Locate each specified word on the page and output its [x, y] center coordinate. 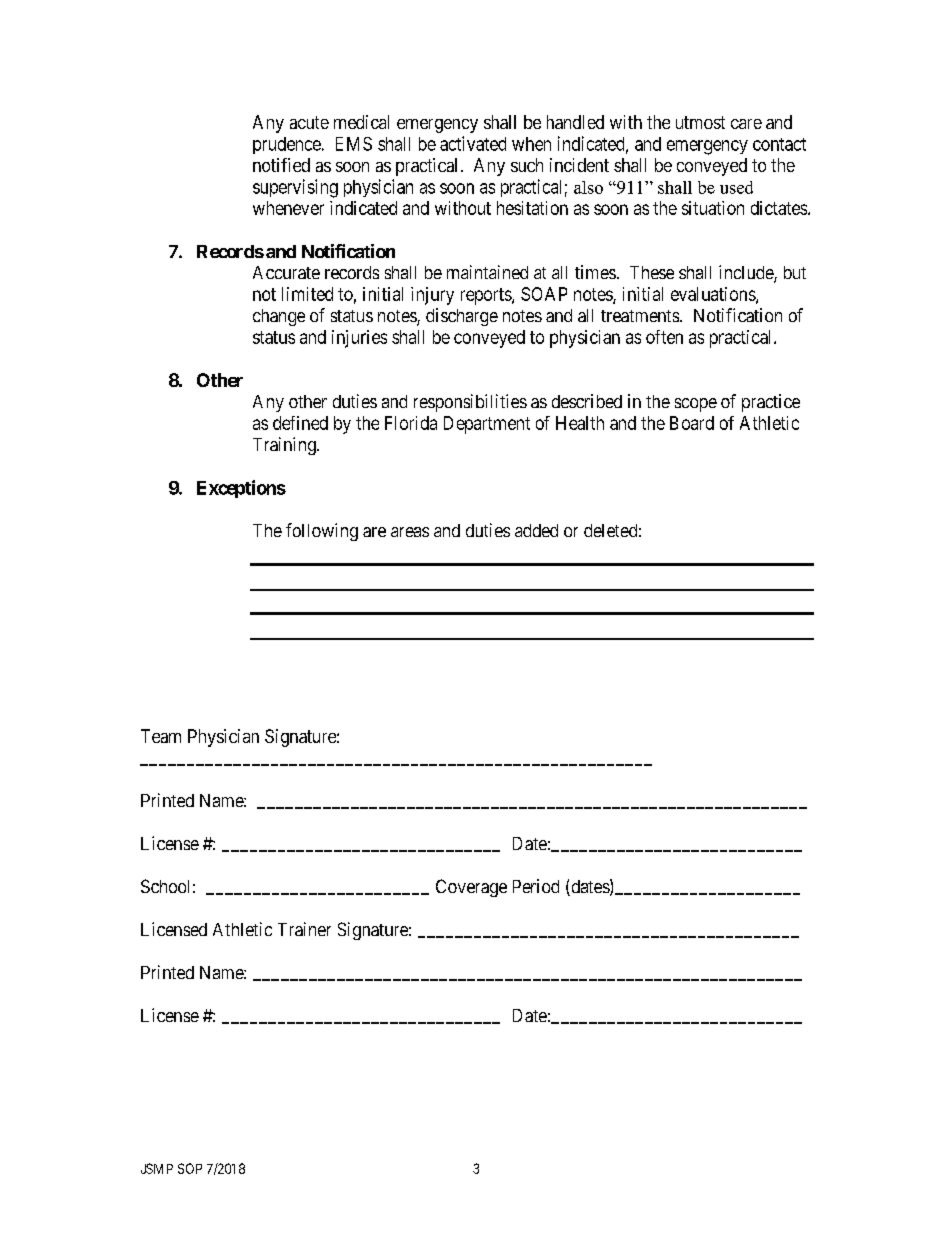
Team [161, 736]
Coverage [471, 888]
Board [692, 423]
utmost [700, 122]
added [536, 530]
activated [473, 143]
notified [281, 165]
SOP [190, 1168]
